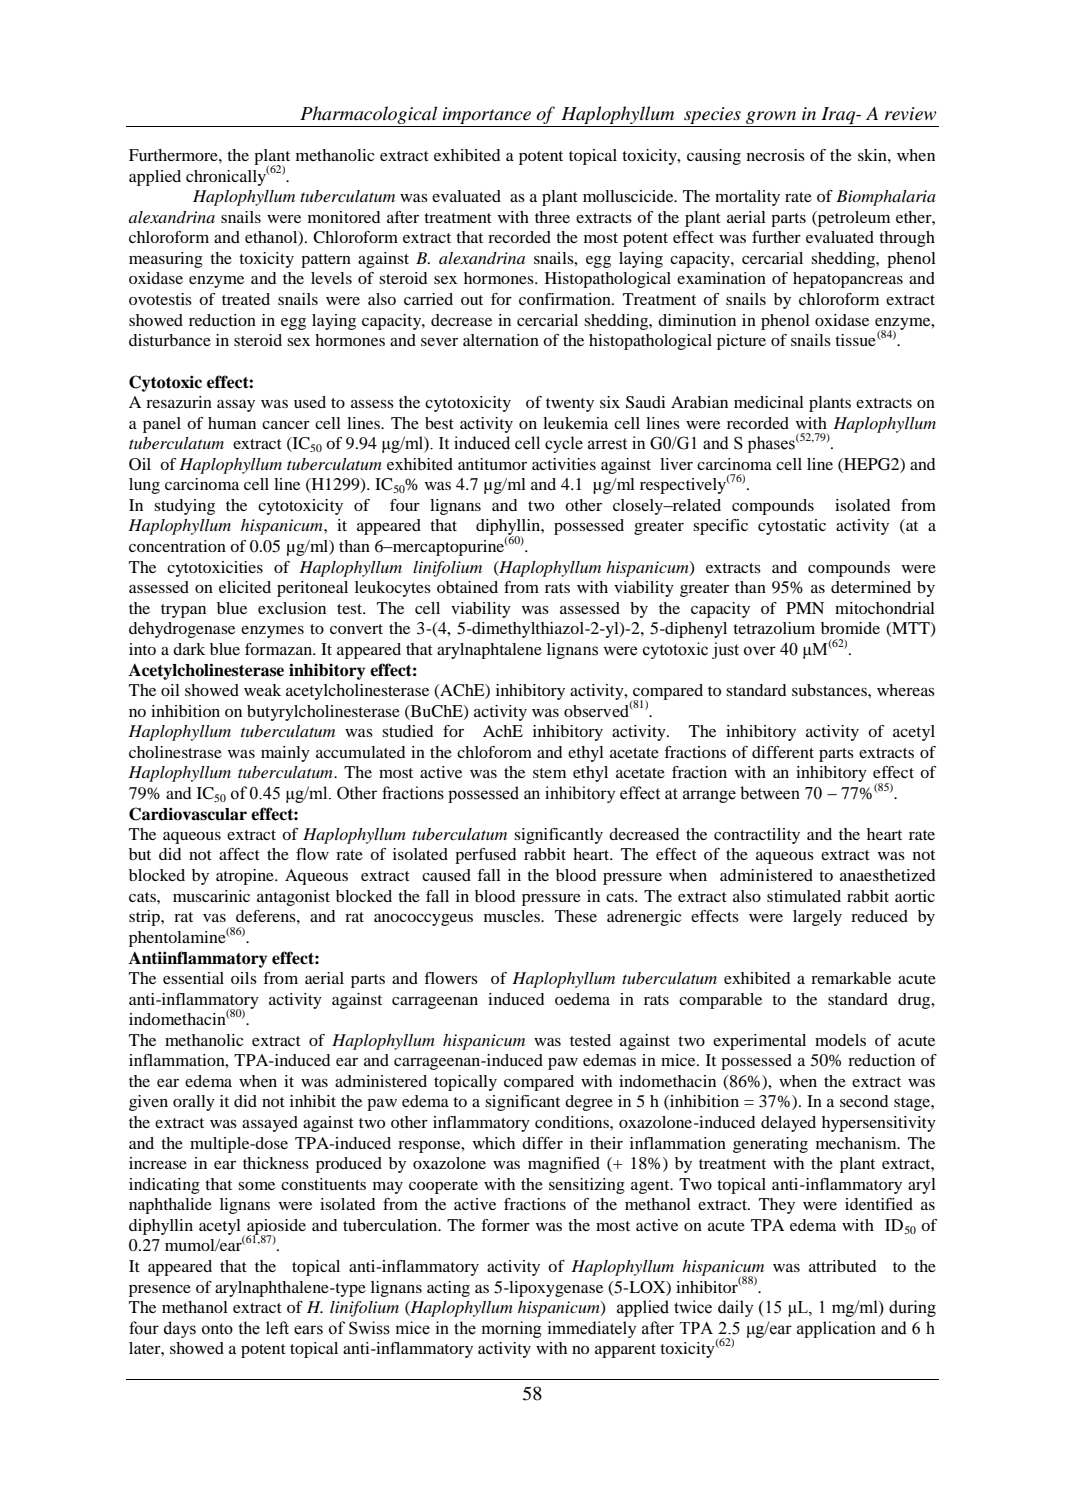  What do you see at coordinates (211, 896) in the page?
I see `muscarinic` at bounding box center [211, 896].
